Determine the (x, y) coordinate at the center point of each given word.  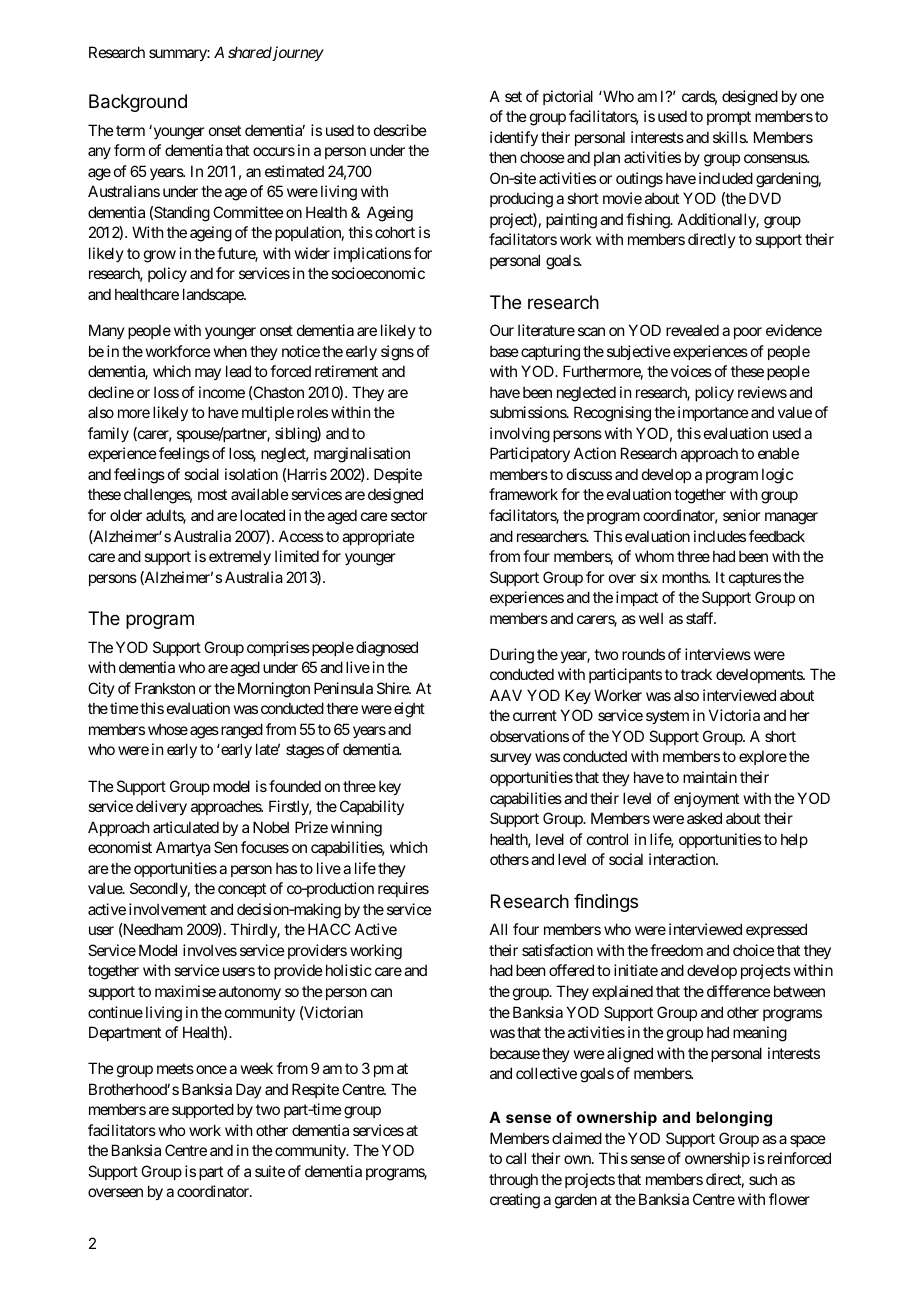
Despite (398, 475)
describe (400, 130)
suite (270, 1171)
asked (704, 818)
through (513, 1181)
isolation (251, 474)
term (130, 130)
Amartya (183, 848)
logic (777, 476)
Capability (372, 807)
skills (730, 137)
